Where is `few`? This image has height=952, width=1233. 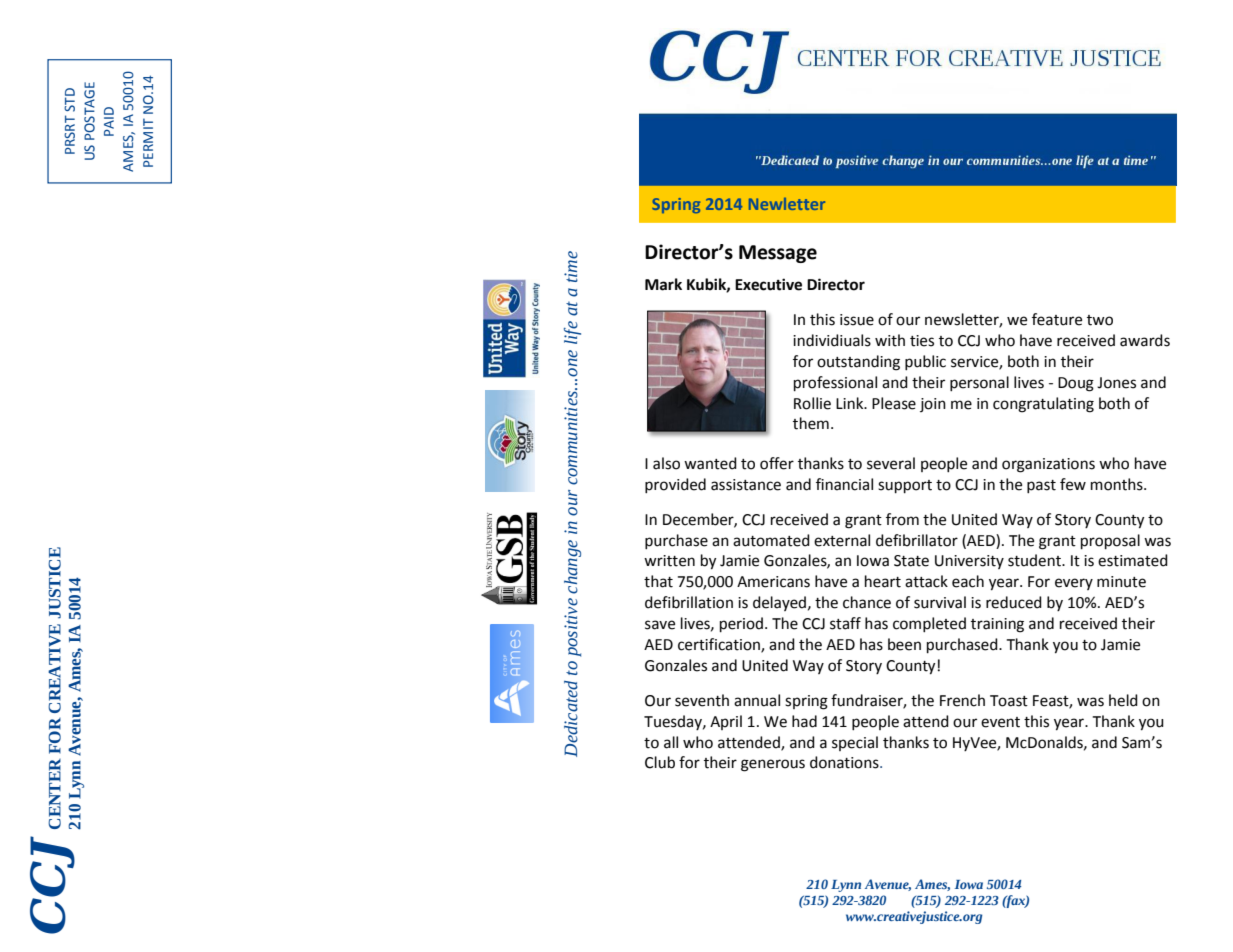 few is located at coordinates (1073, 484).
